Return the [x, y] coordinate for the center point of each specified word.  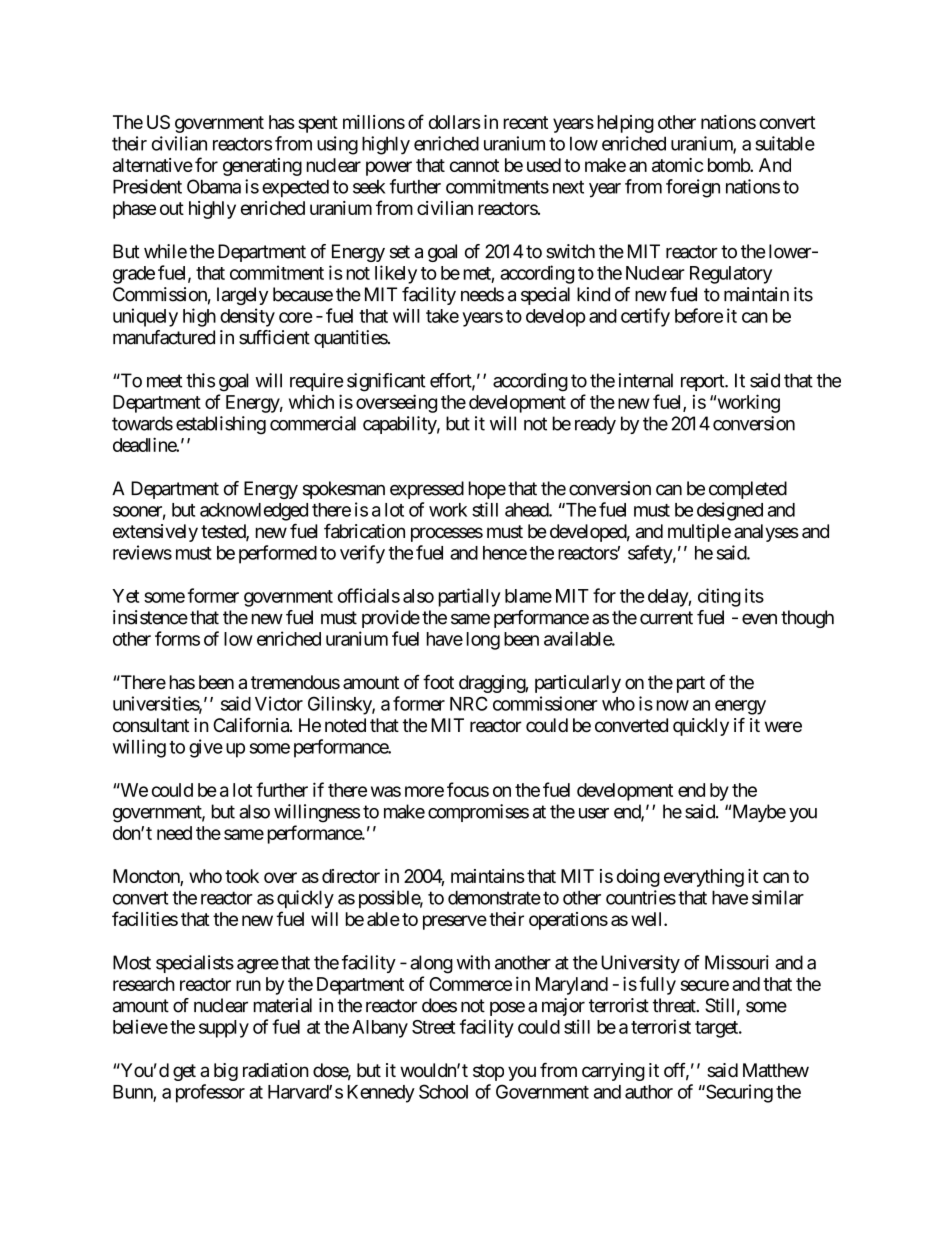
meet [164, 381]
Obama [214, 186]
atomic [677, 165]
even [759, 619]
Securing [738, 1093]
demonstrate [494, 897]
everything [704, 878]
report [703, 382]
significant [386, 382]
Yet [125, 596]
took [242, 876]
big [226, 1072]
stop [488, 1072]
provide [391, 619]
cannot [474, 165]
